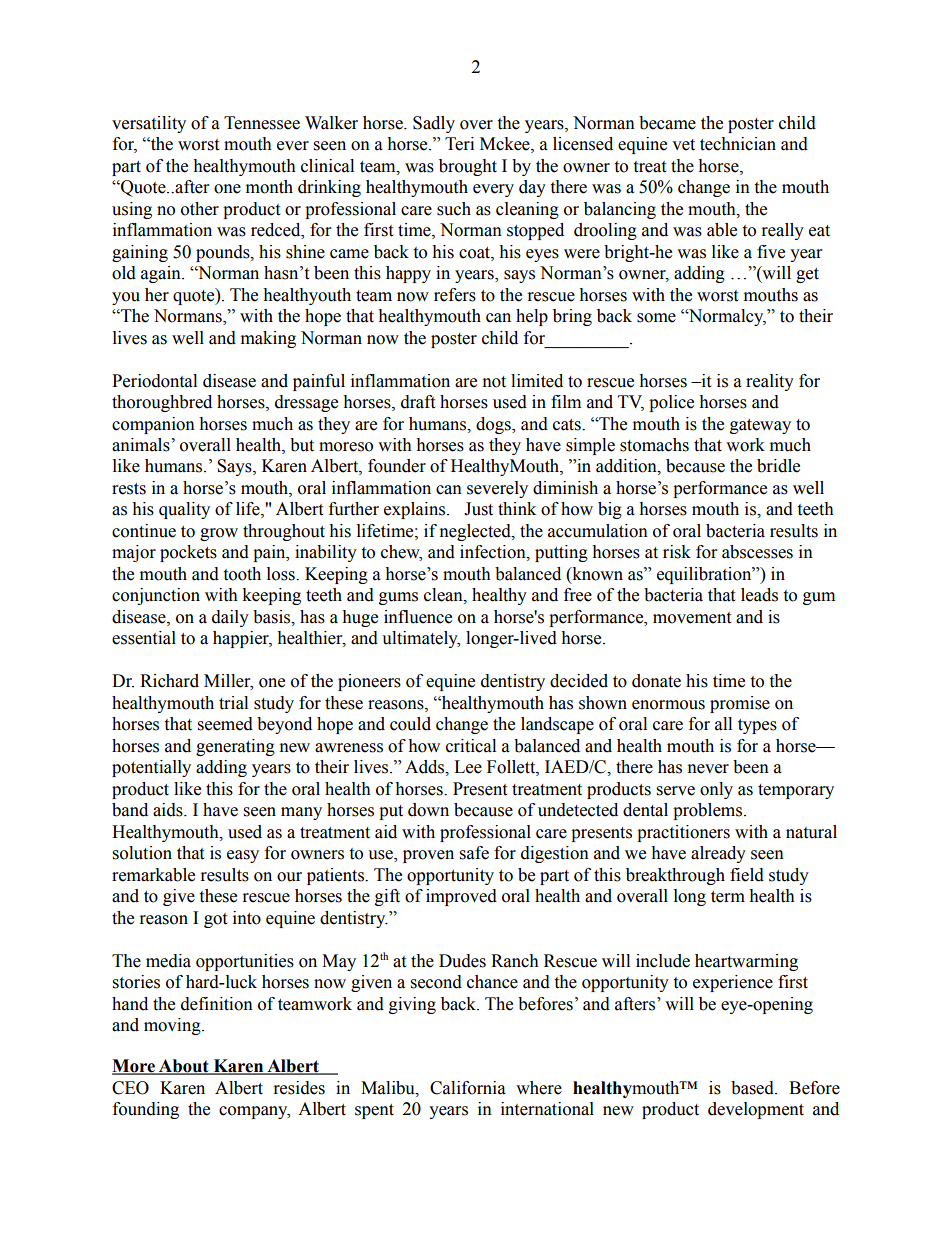 The image size is (952, 1233). What do you see at coordinates (468, 167) in the image?
I see `brought` at bounding box center [468, 167].
